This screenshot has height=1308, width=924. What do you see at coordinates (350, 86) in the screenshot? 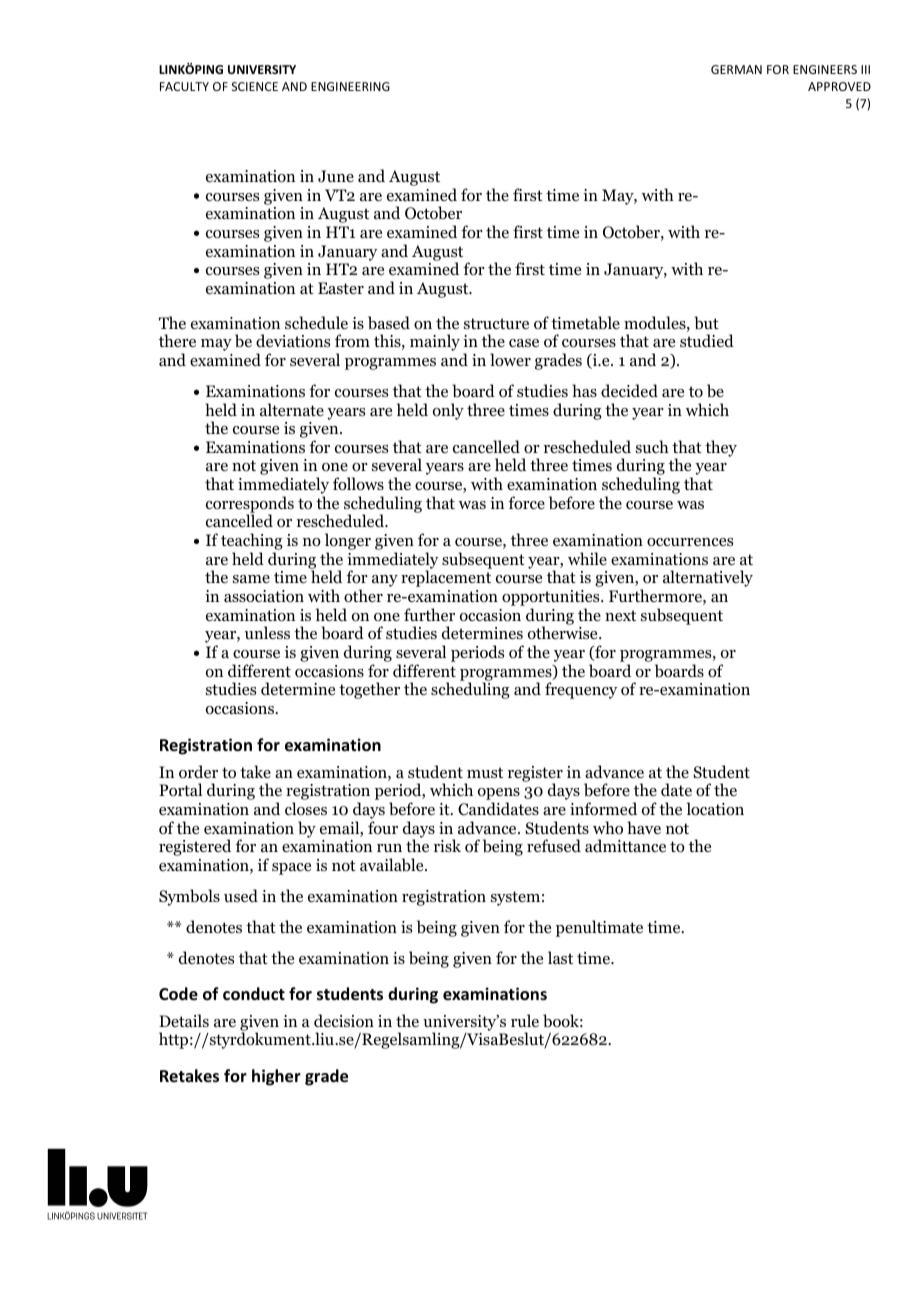
I see `ENGINEERING` at bounding box center [350, 86].
